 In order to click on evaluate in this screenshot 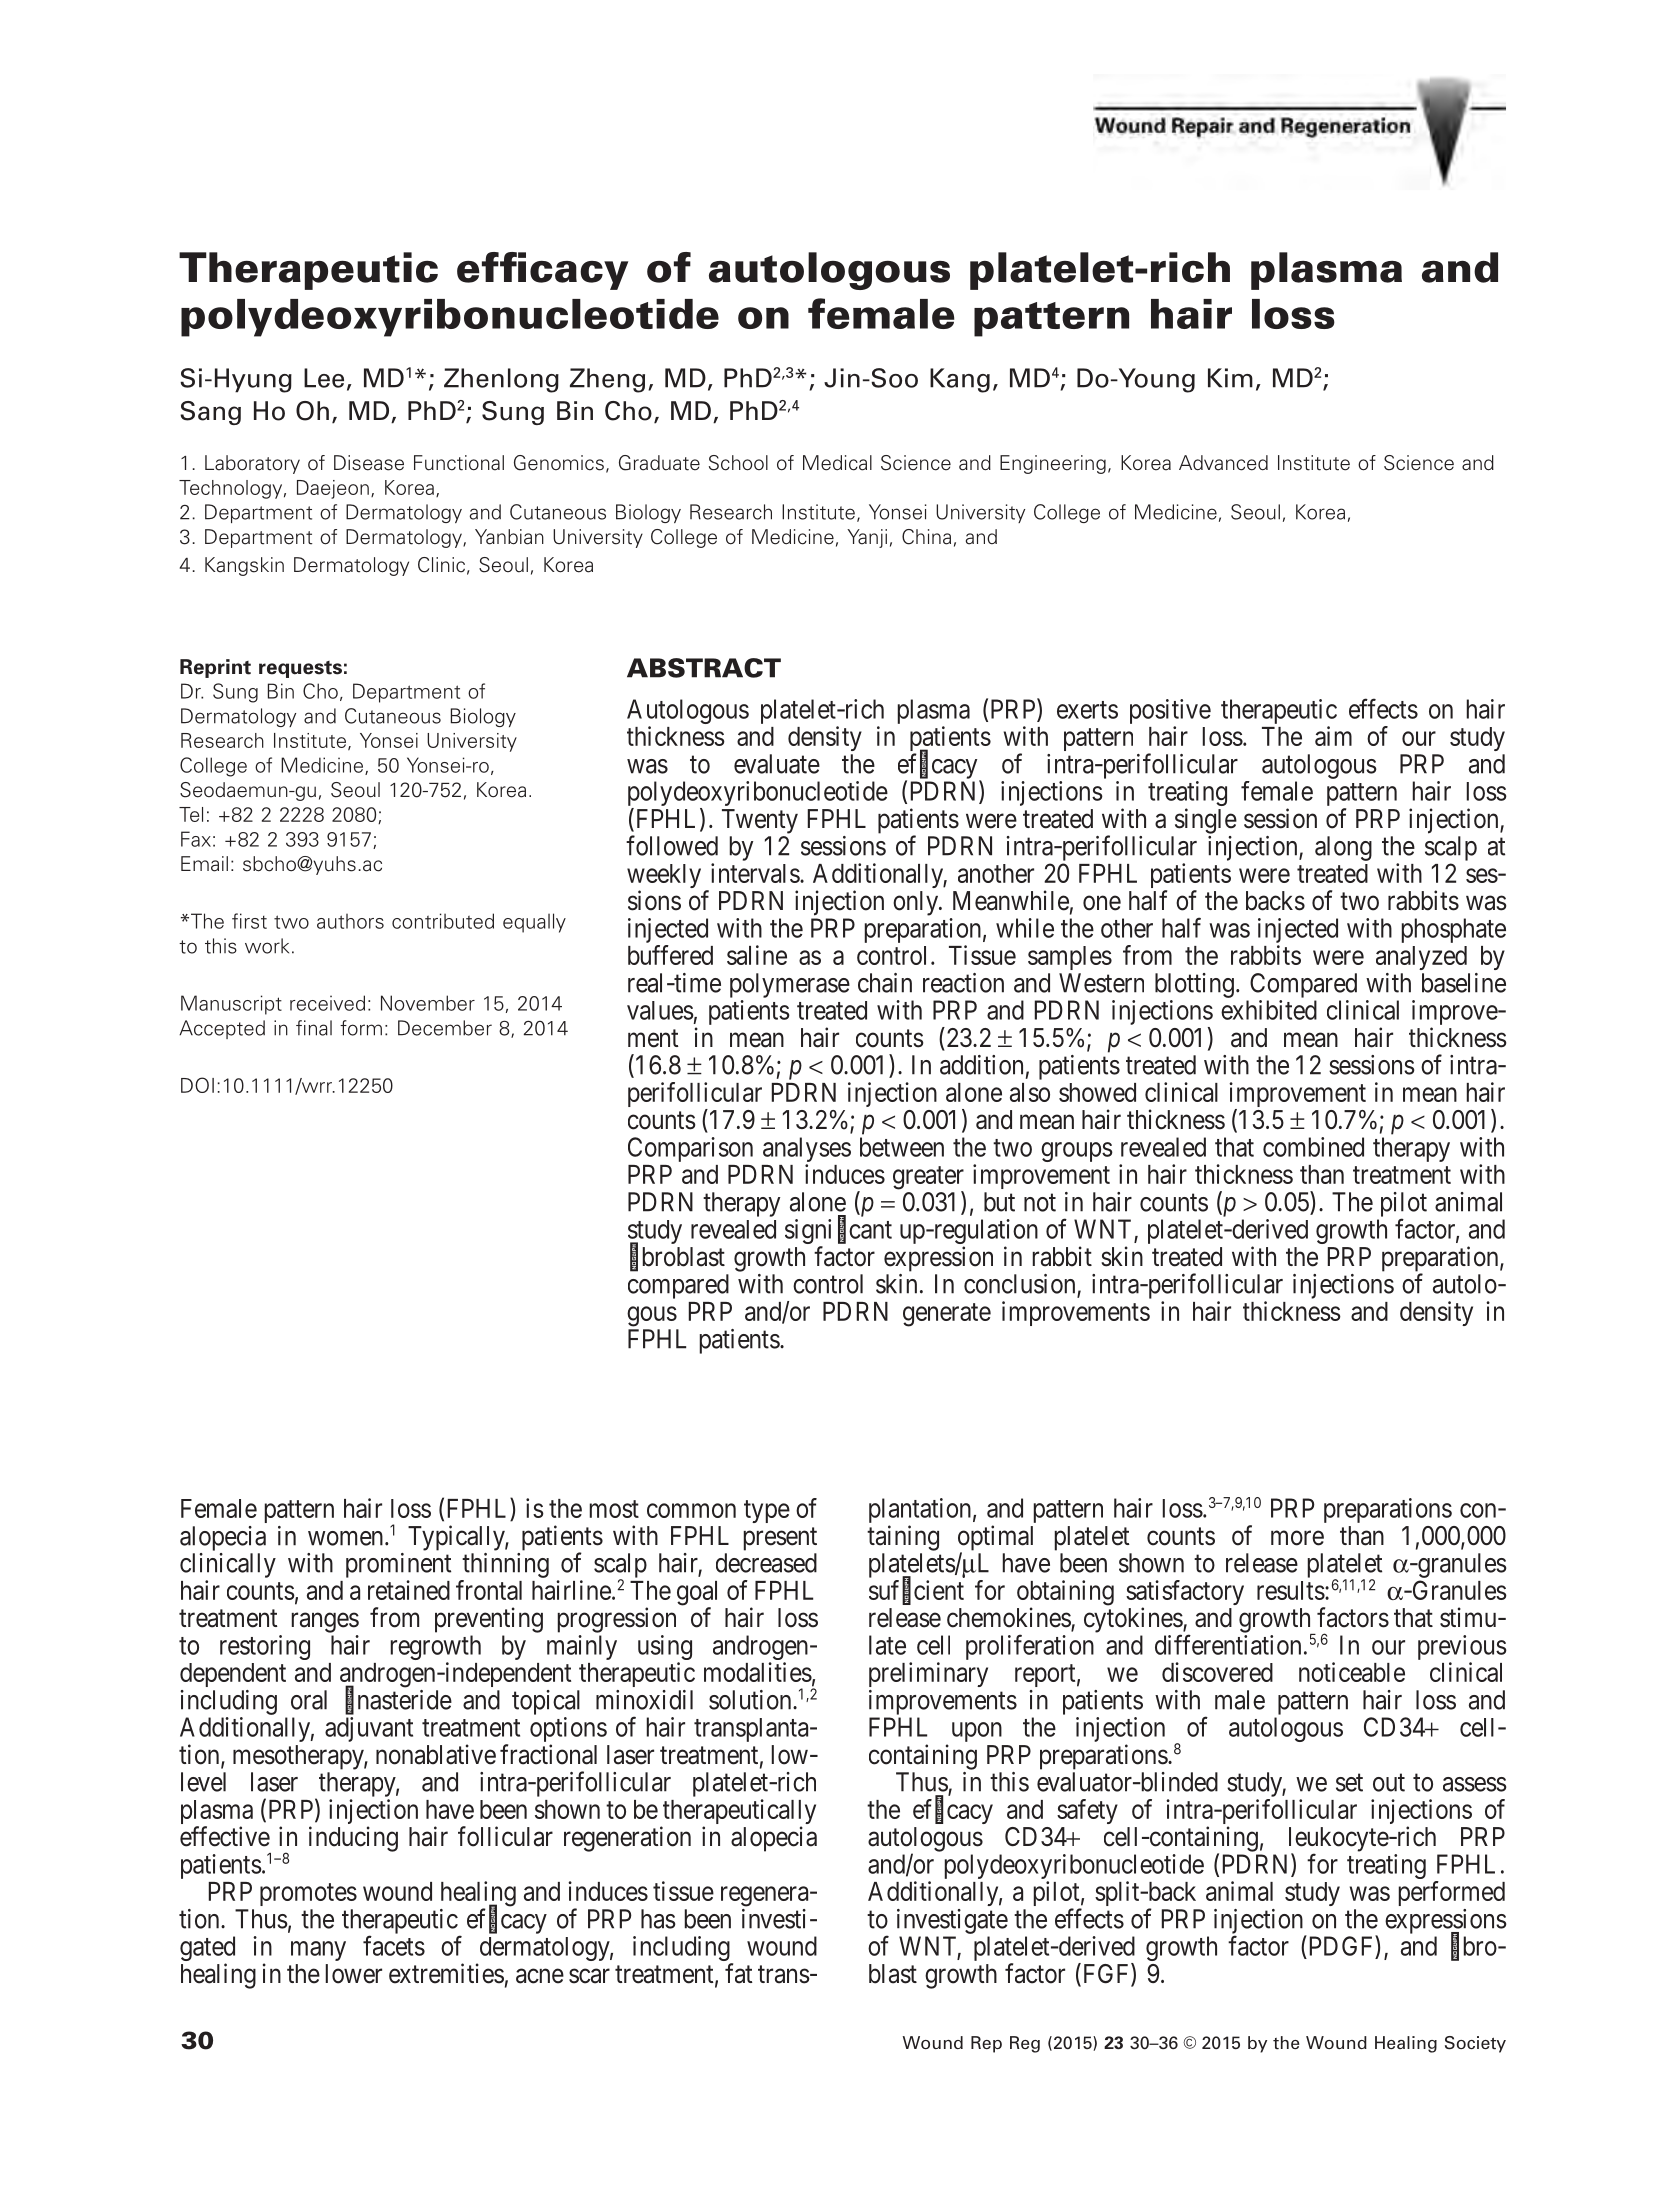, I will do `click(777, 764)`.
